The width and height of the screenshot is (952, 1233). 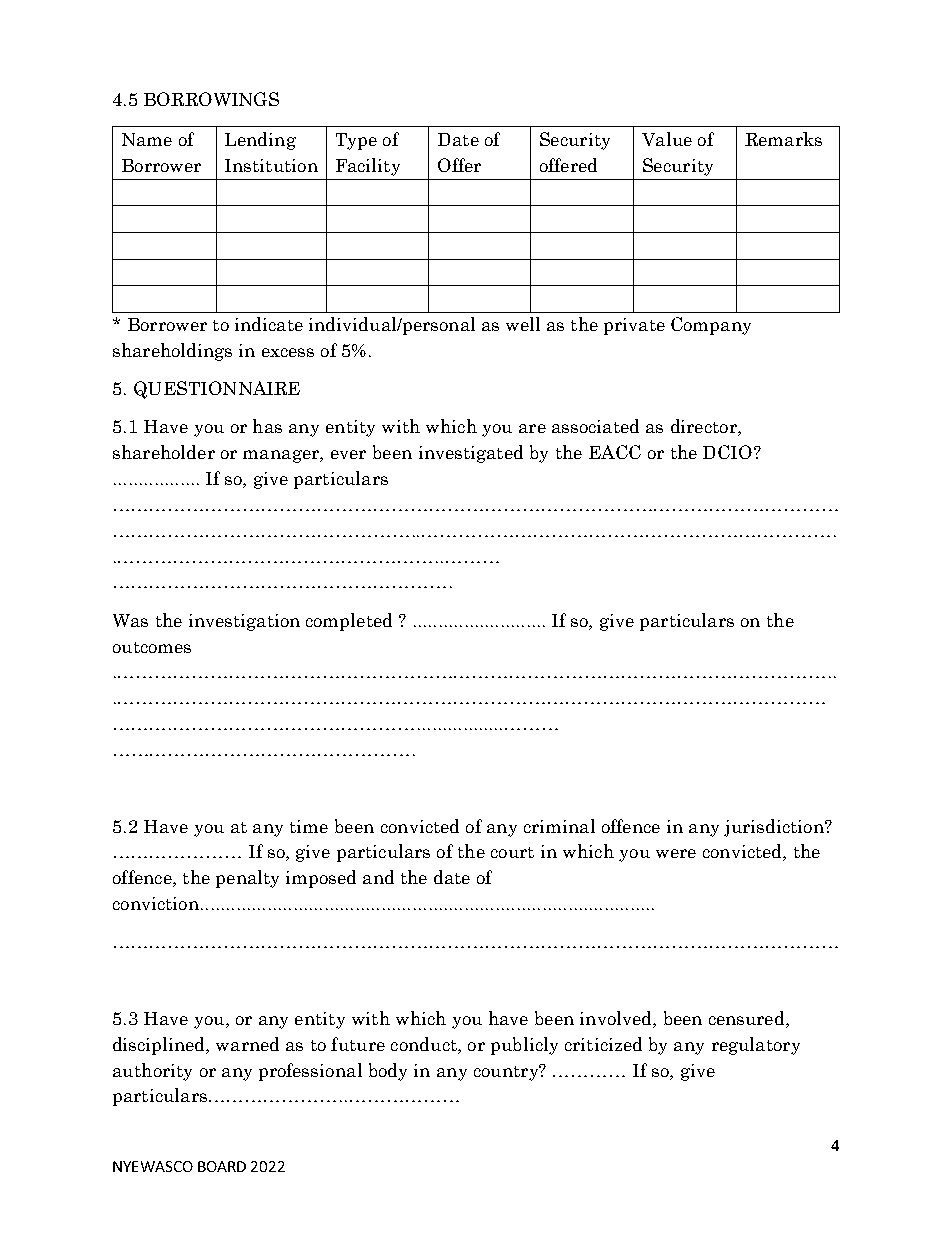 I want to click on regulatory, so click(x=756, y=1046).
